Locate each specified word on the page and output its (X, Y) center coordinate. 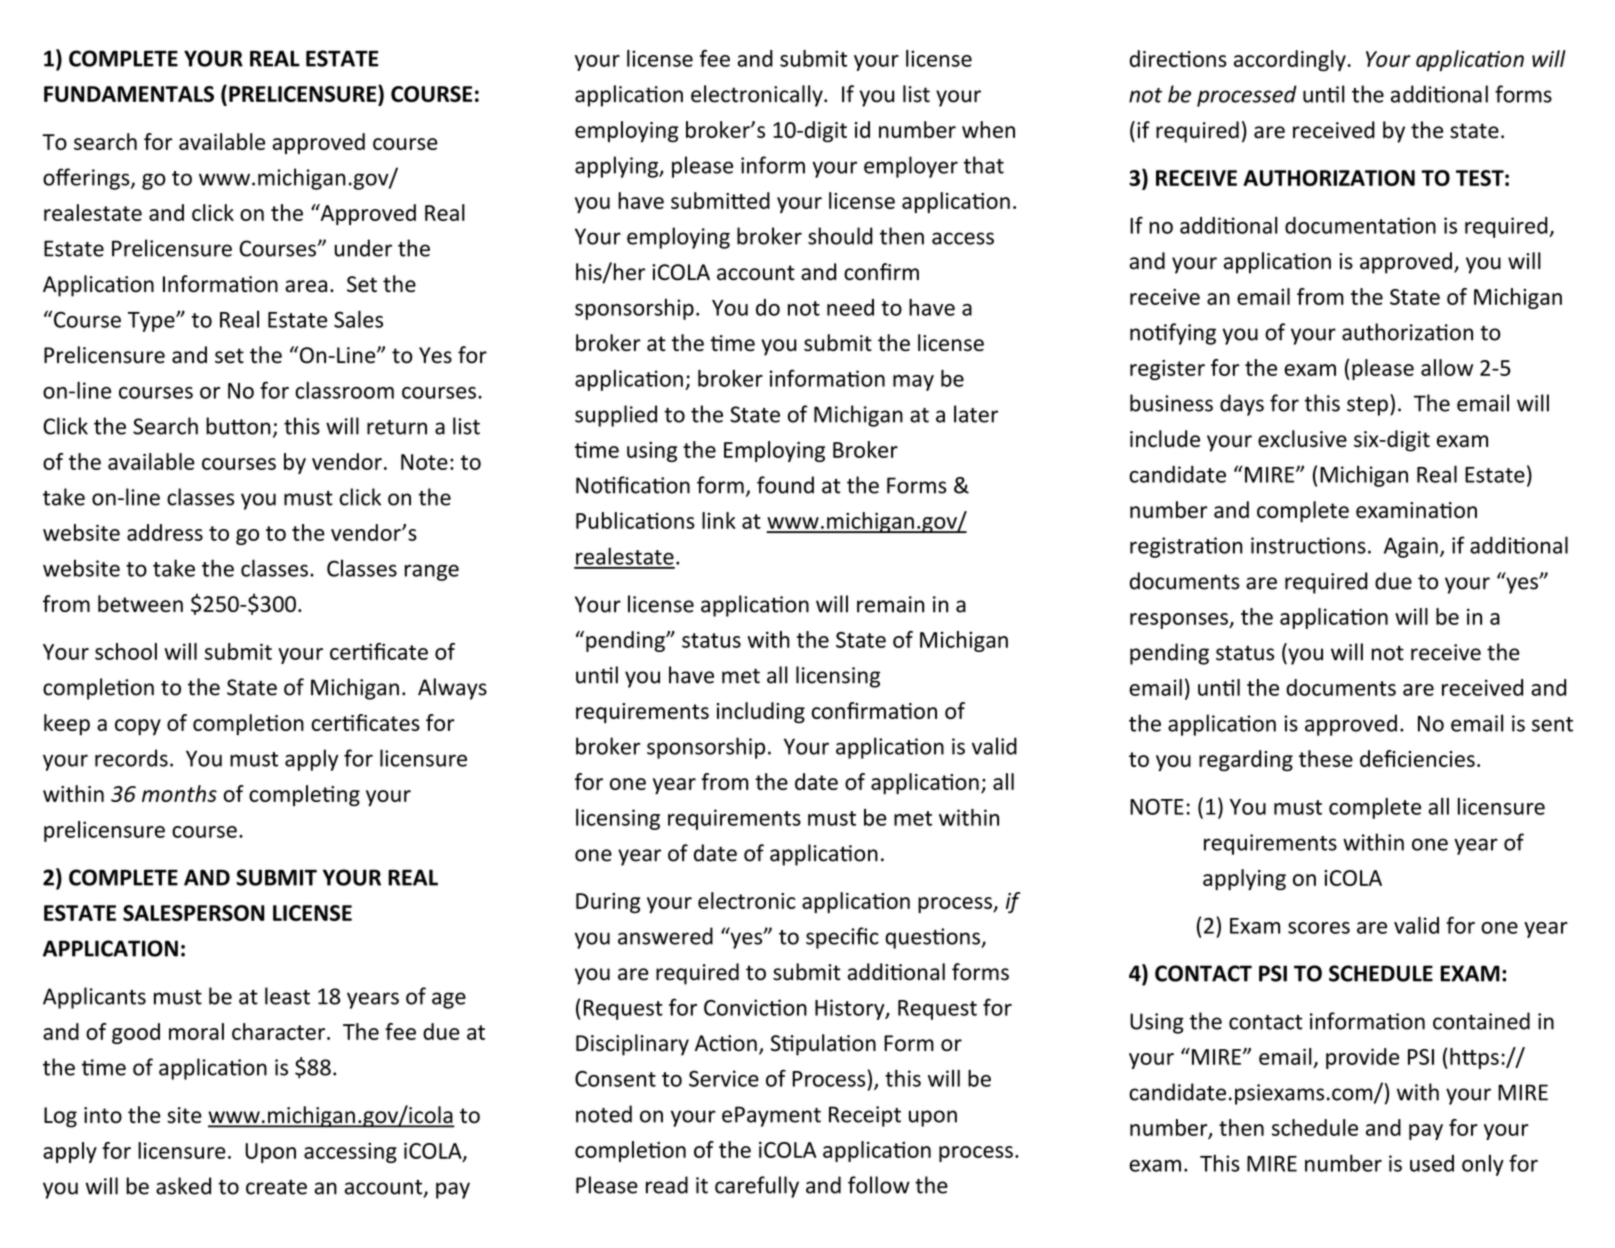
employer (911, 167)
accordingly (1290, 60)
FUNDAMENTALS (129, 94)
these (1326, 758)
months (179, 793)
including (760, 713)
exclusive (1302, 438)
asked (183, 1186)
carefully (757, 1187)
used (1432, 1163)
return (397, 427)
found (785, 485)
